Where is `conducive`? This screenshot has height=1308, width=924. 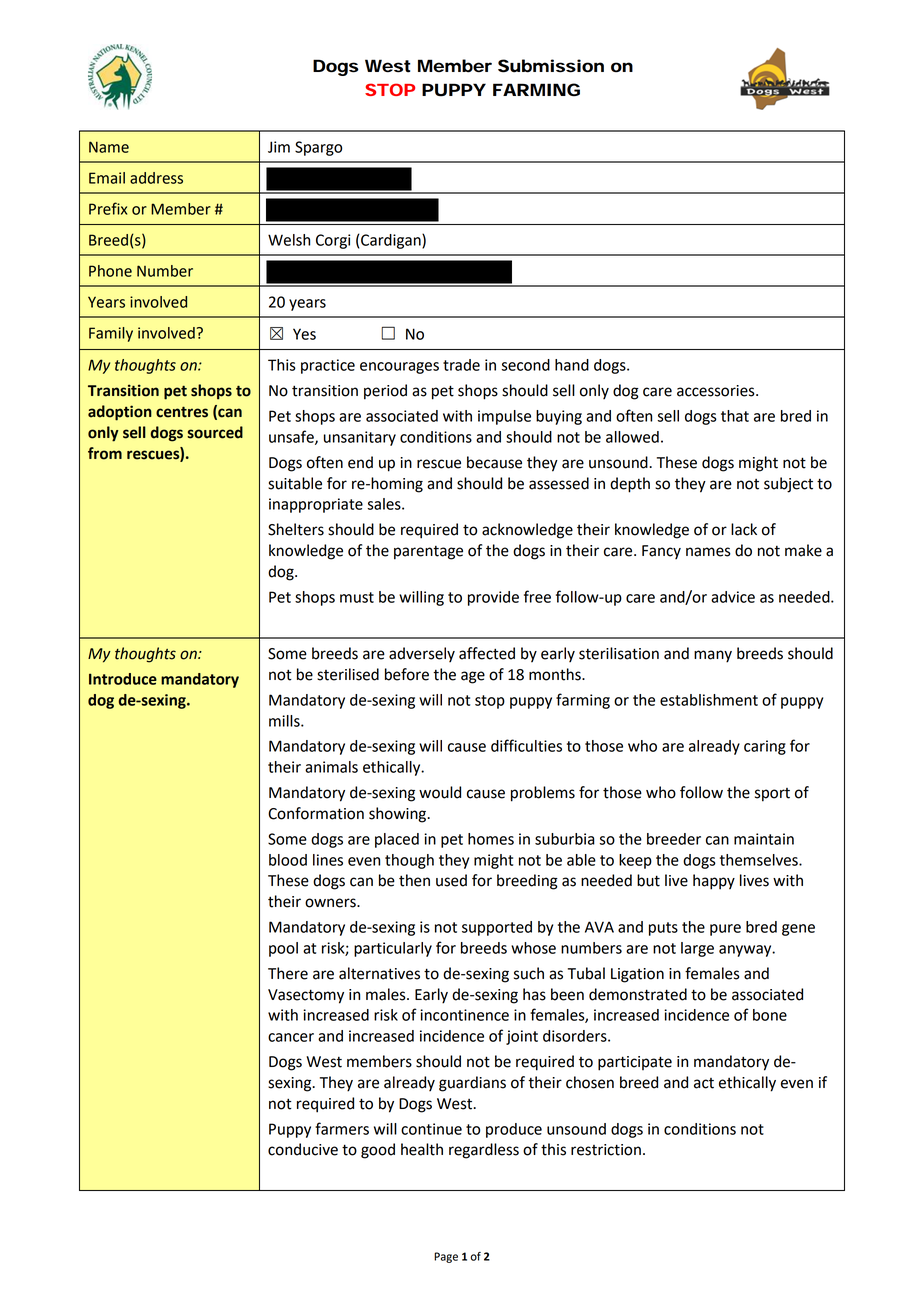 conducive is located at coordinates (303, 1149).
